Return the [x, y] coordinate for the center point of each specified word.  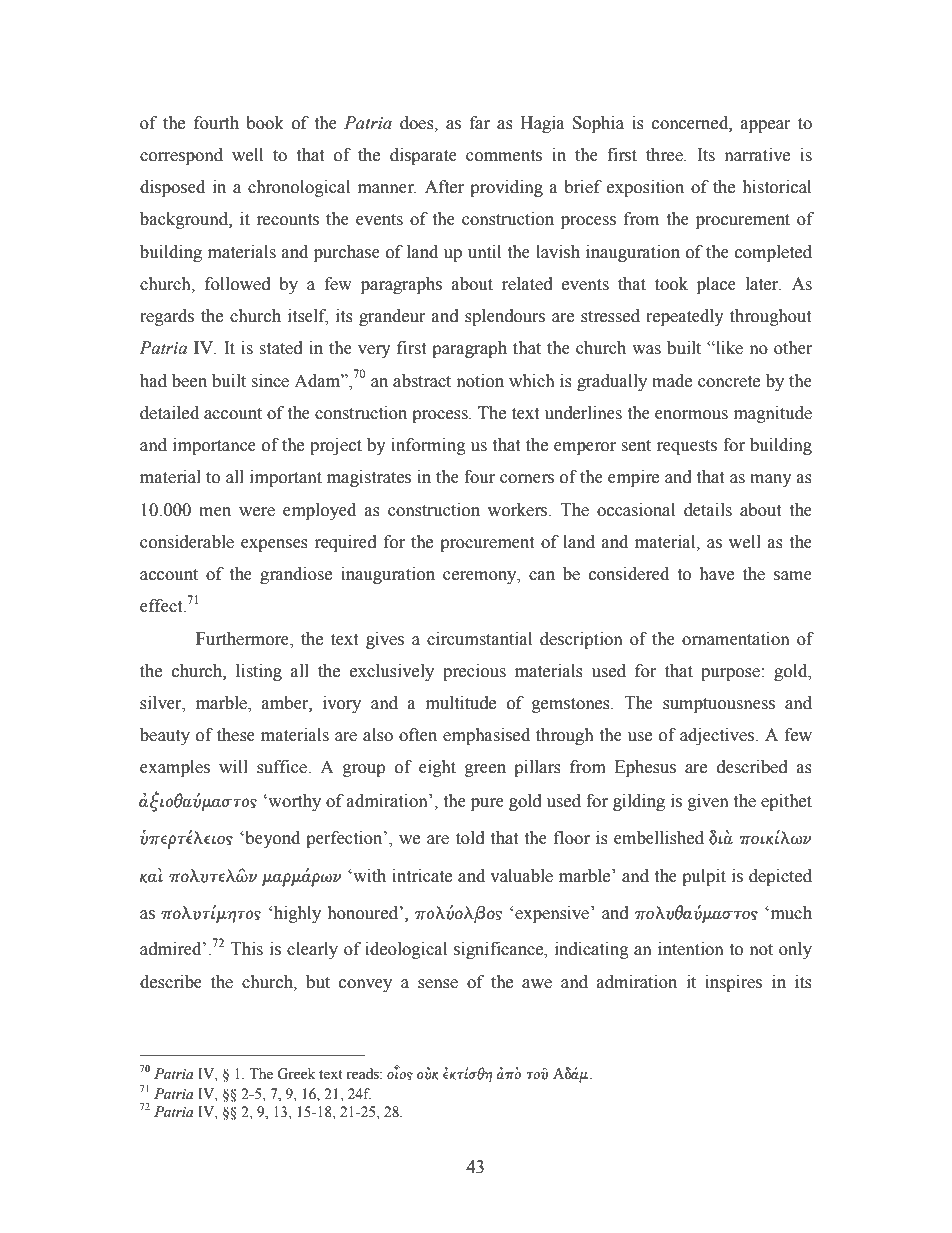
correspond [181, 156]
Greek [296, 1074]
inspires [733, 983]
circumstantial [479, 639]
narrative [757, 155]
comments [504, 156]
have [716, 574]
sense [438, 984]
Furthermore [243, 639]
